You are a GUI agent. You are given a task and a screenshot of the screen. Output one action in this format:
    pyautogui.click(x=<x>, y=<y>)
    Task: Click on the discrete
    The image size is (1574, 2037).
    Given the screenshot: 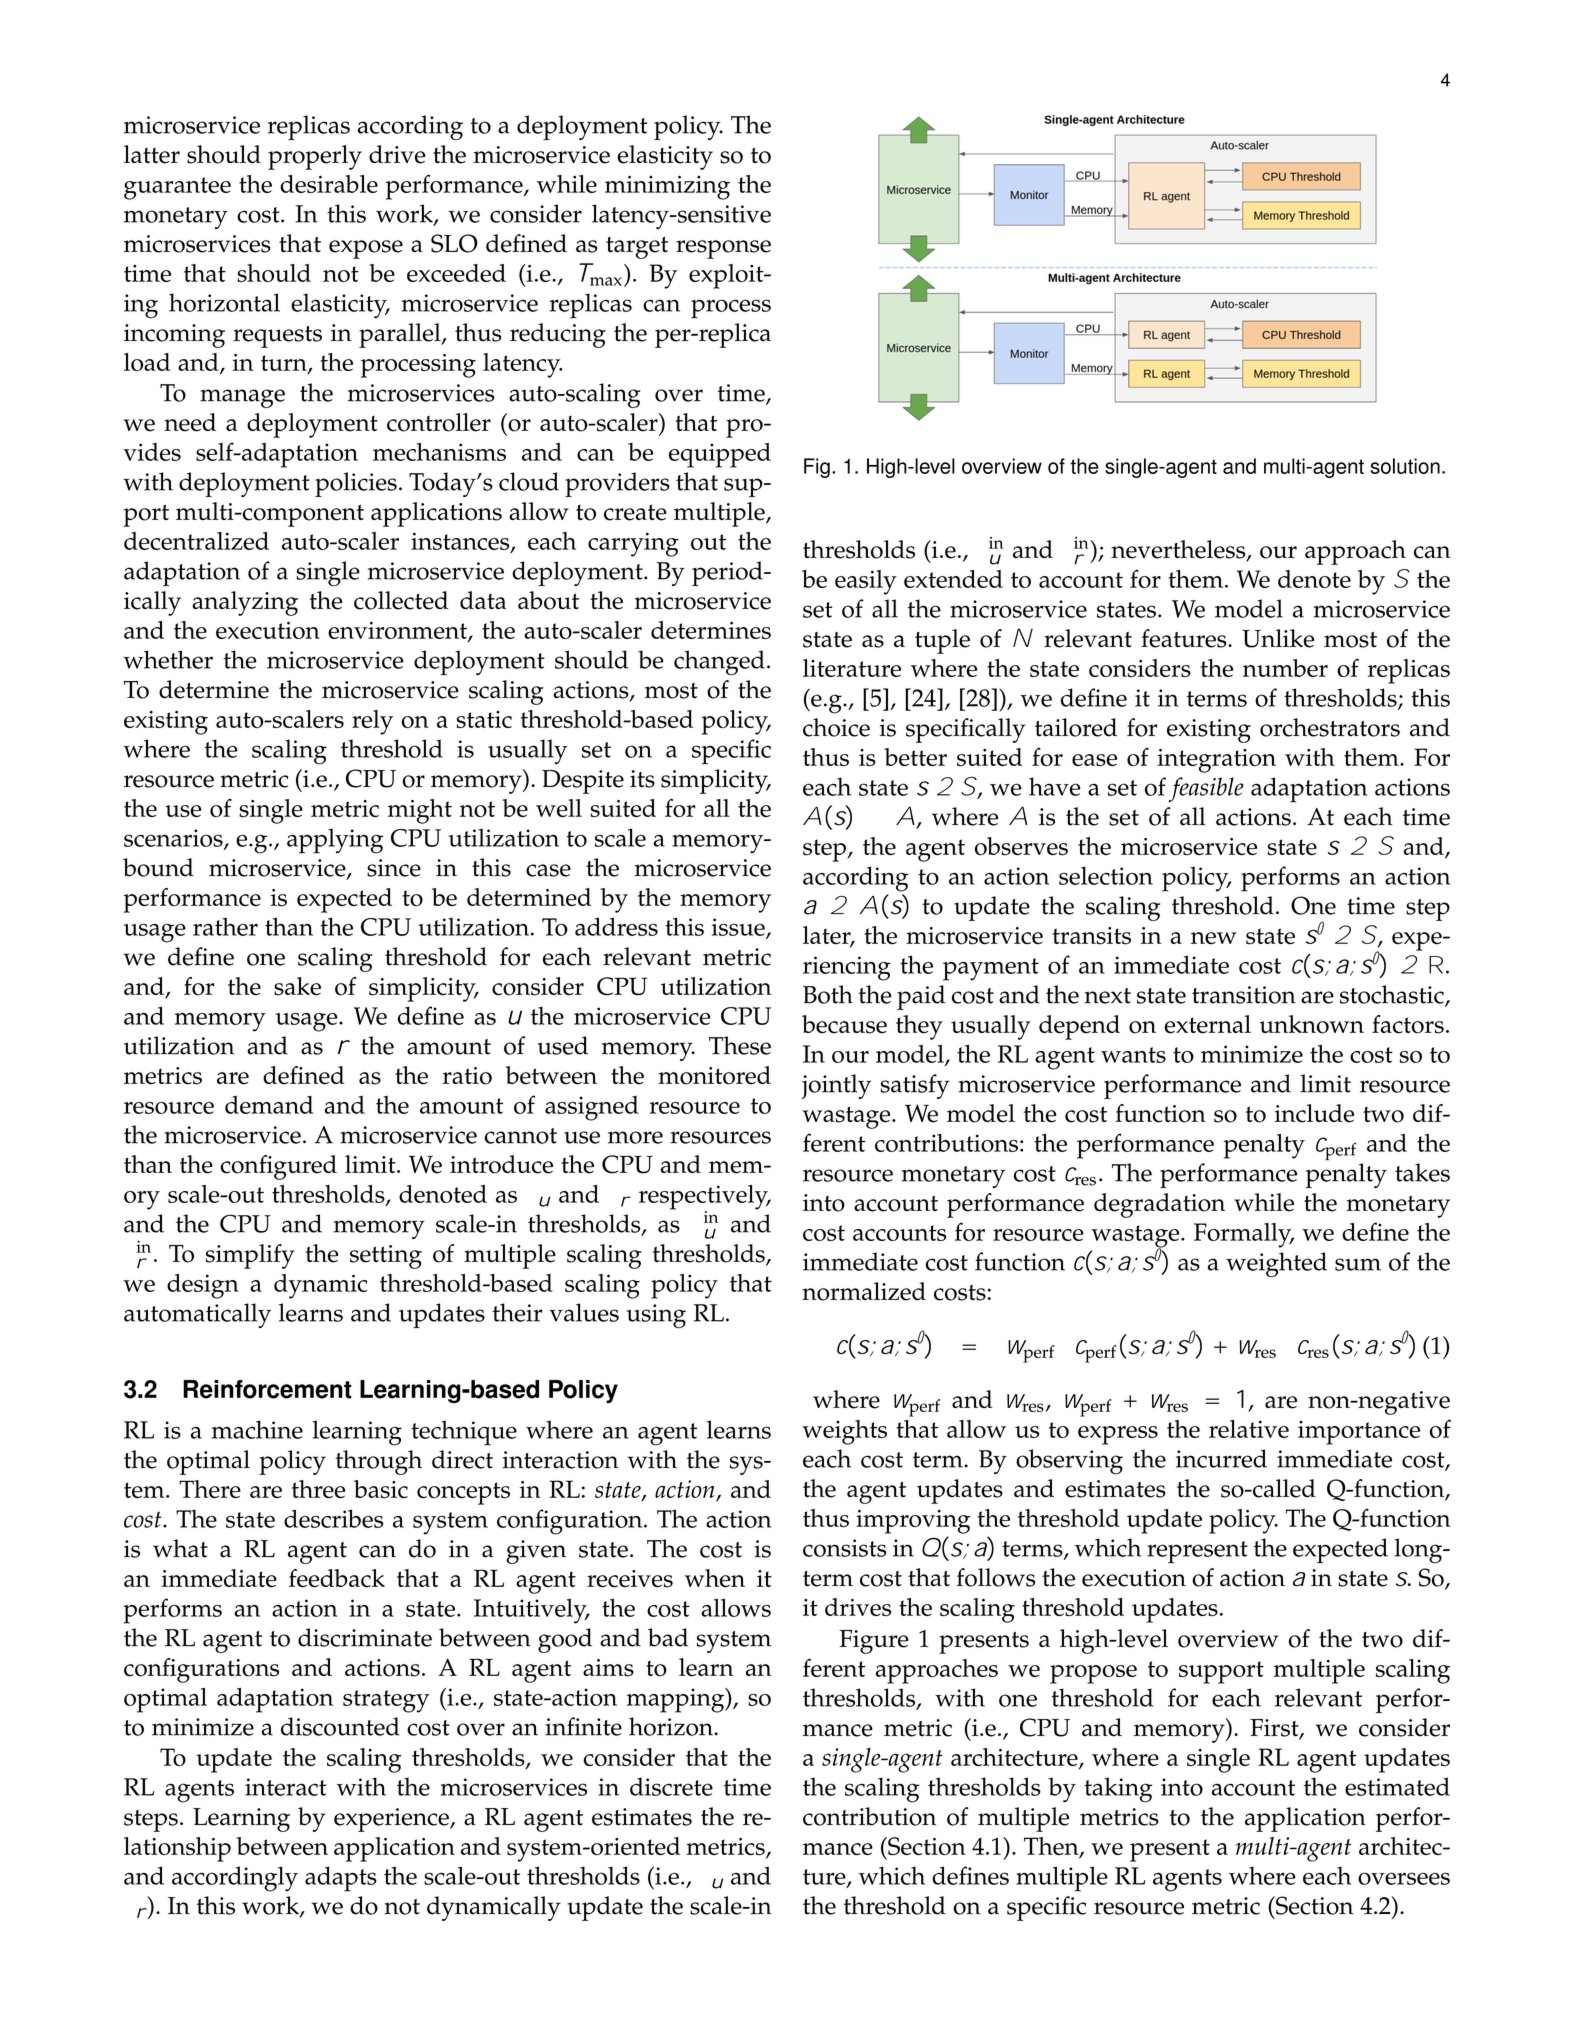 What is the action you would take?
    pyautogui.click(x=671, y=1786)
